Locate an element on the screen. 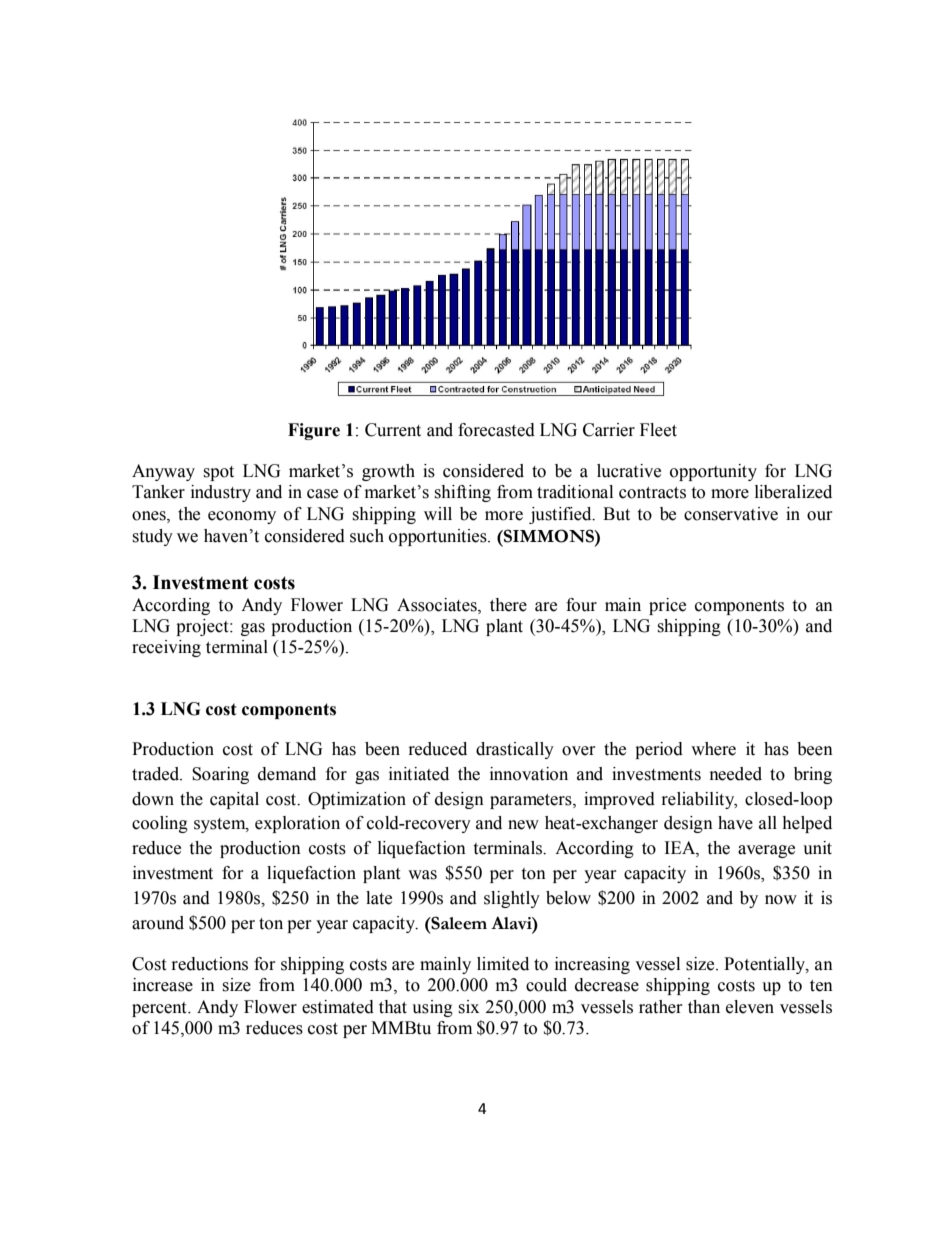 The width and height of the screenshot is (952, 1233). reliability is located at coordinates (699, 800).
